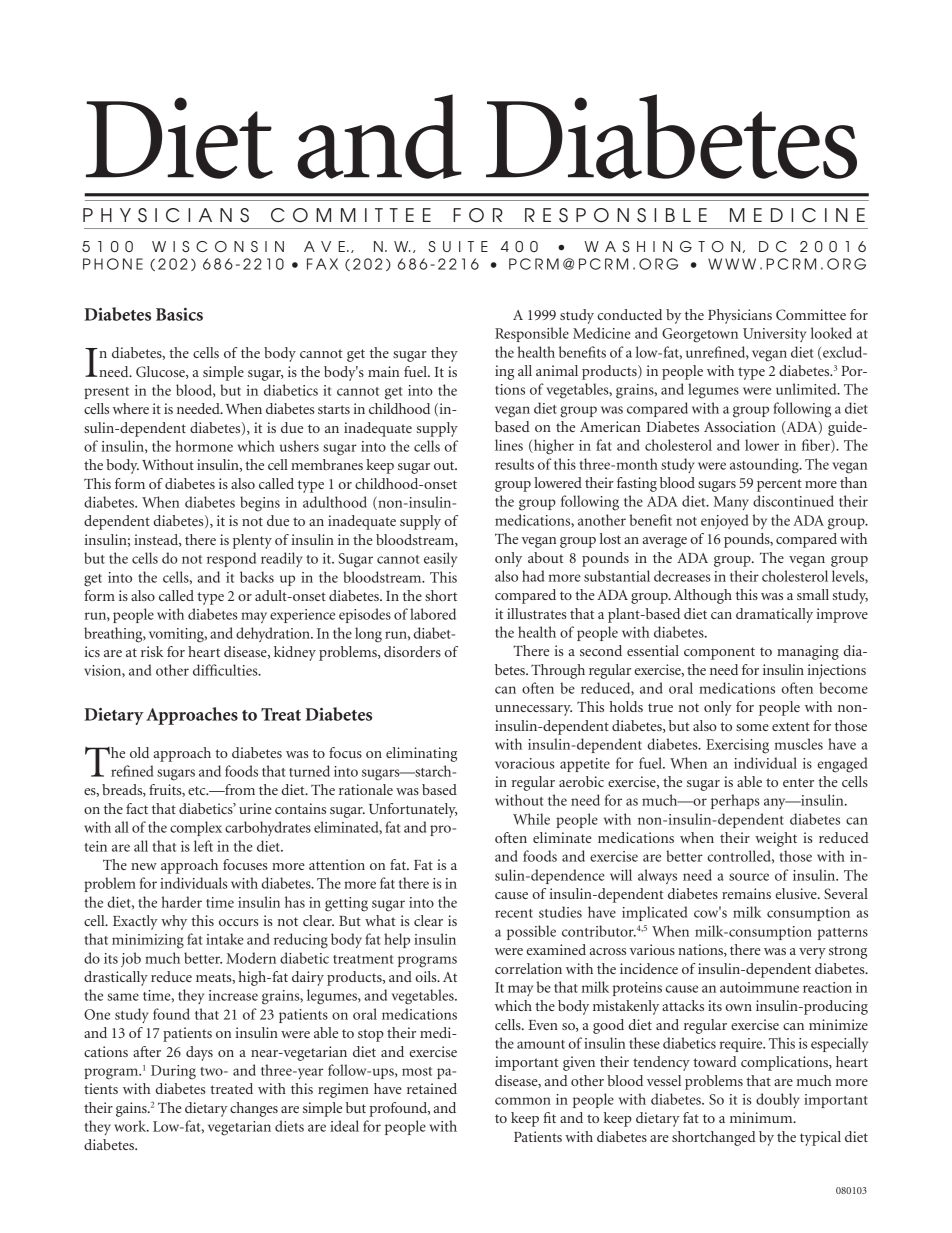 This screenshot has width=952, height=1233. Describe the element at coordinates (254, 1109) in the screenshot. I see `changes` at that location.
